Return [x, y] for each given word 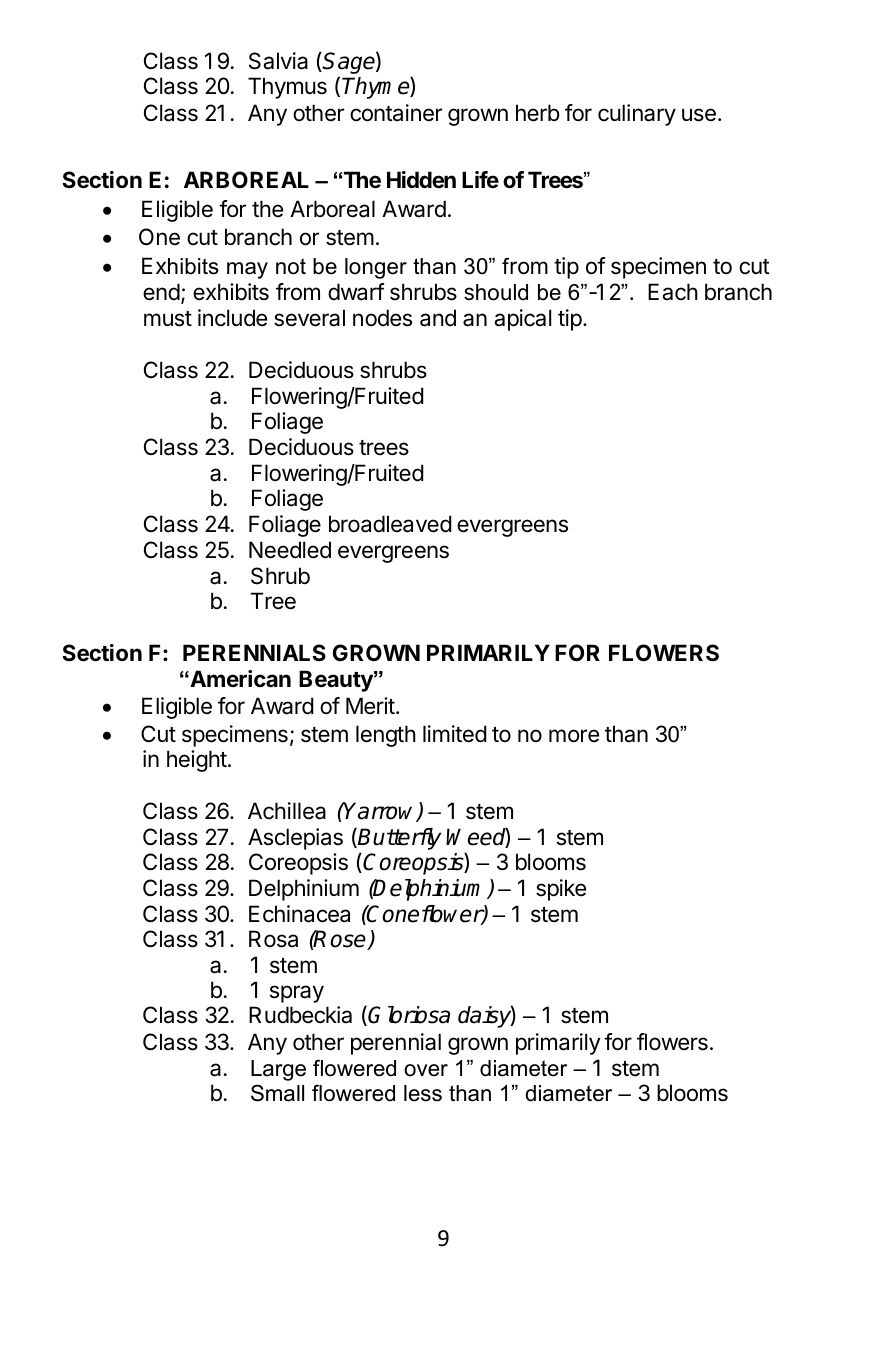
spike [561, 890]
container [396, 113]
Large [278, 1070]
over [426, 1070]
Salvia [278, 61]
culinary [637, 115]
